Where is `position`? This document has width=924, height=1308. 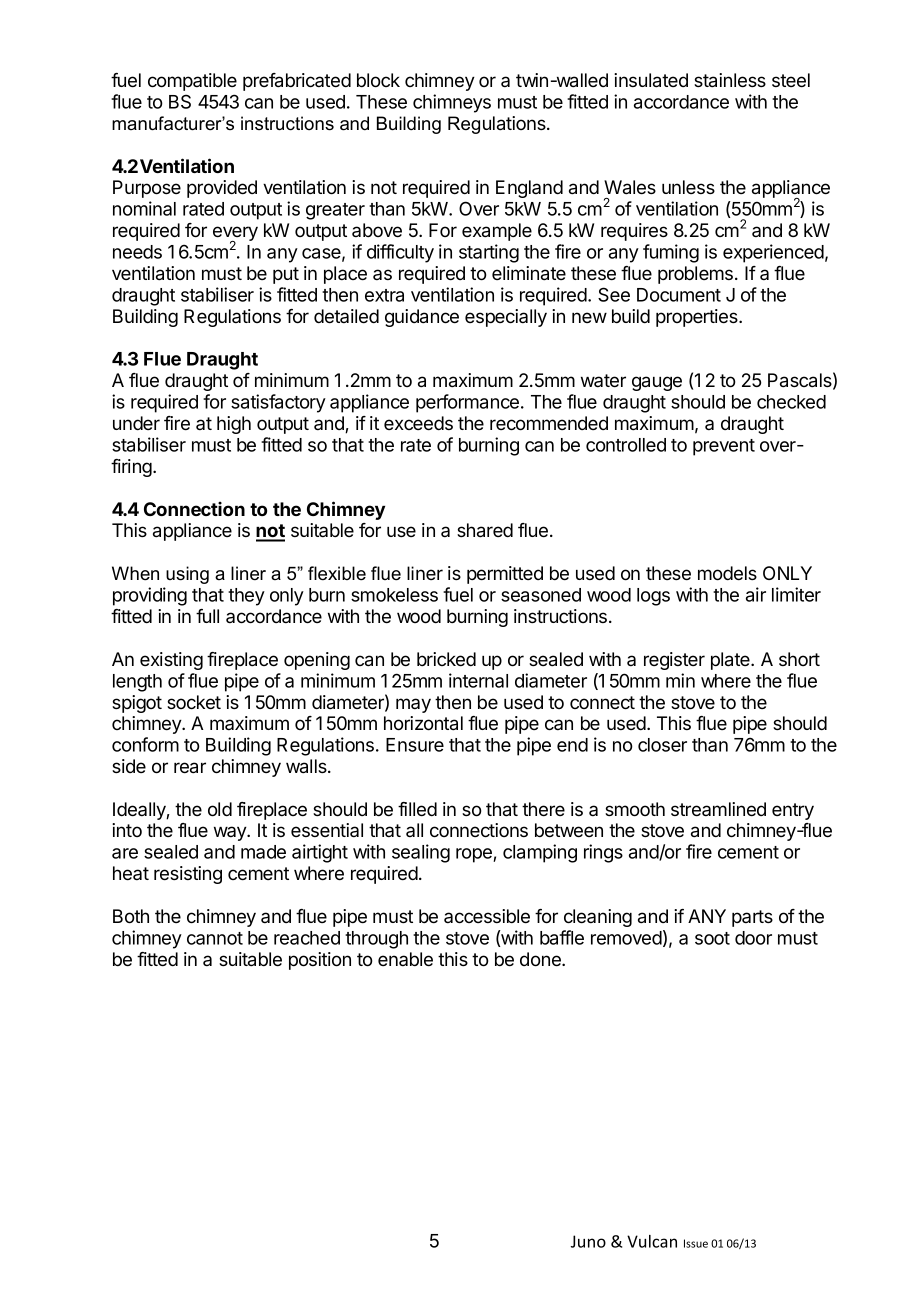
position is located at coordinates (320, 961).
